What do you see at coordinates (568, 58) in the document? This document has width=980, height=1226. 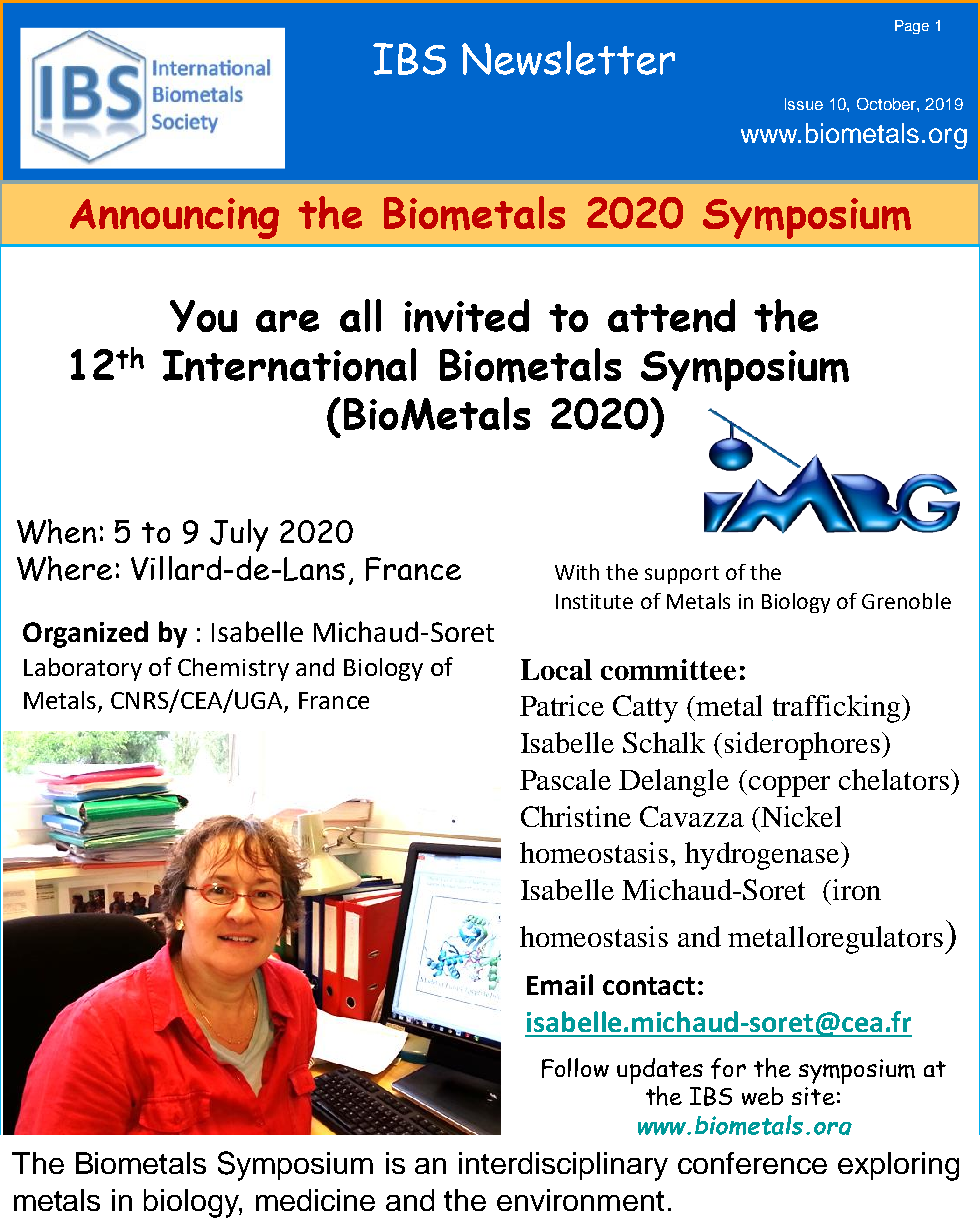 I see `Newsletter` at bounding box center [568, 58].
